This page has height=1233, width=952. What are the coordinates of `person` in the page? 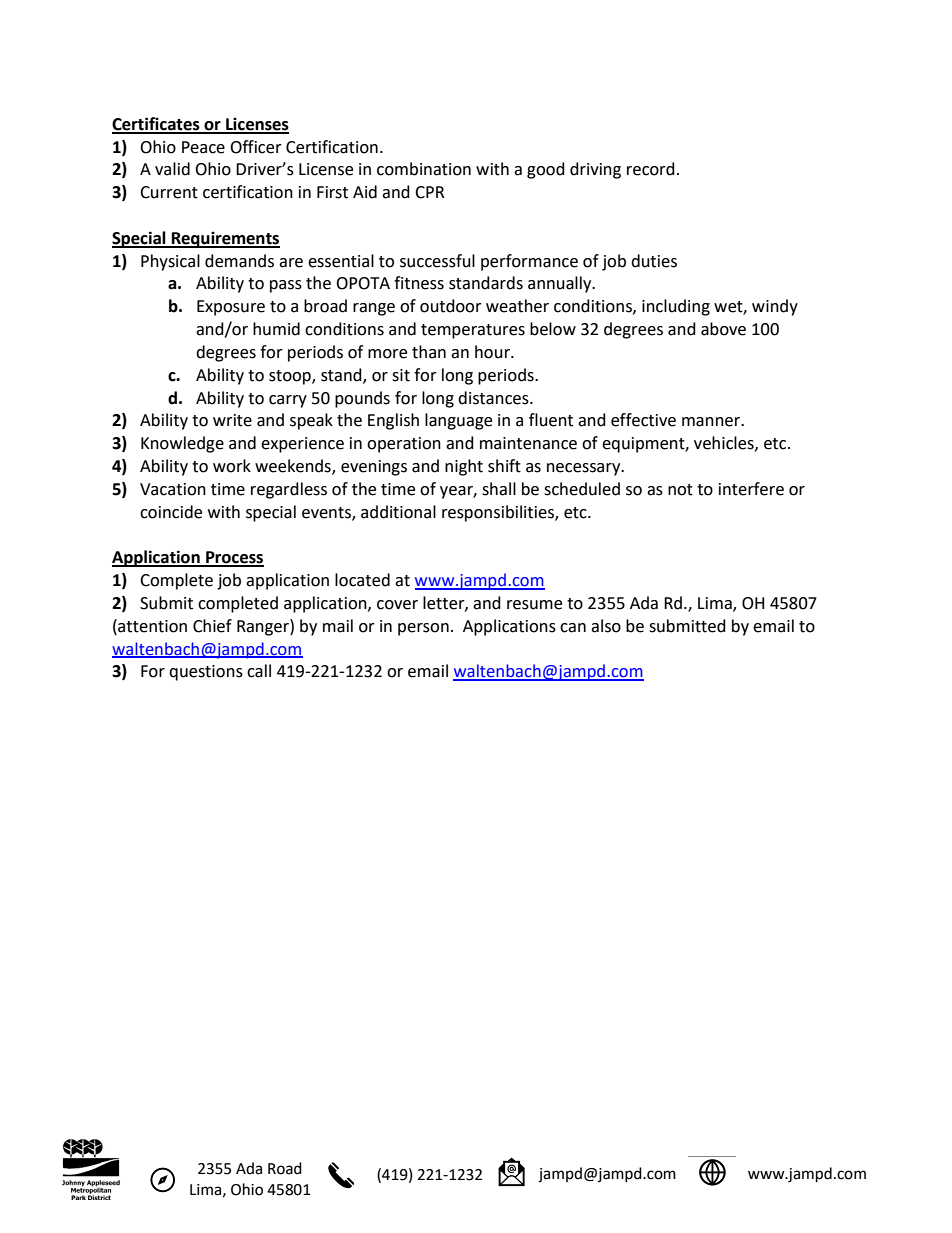 It's located at (423, 629).
